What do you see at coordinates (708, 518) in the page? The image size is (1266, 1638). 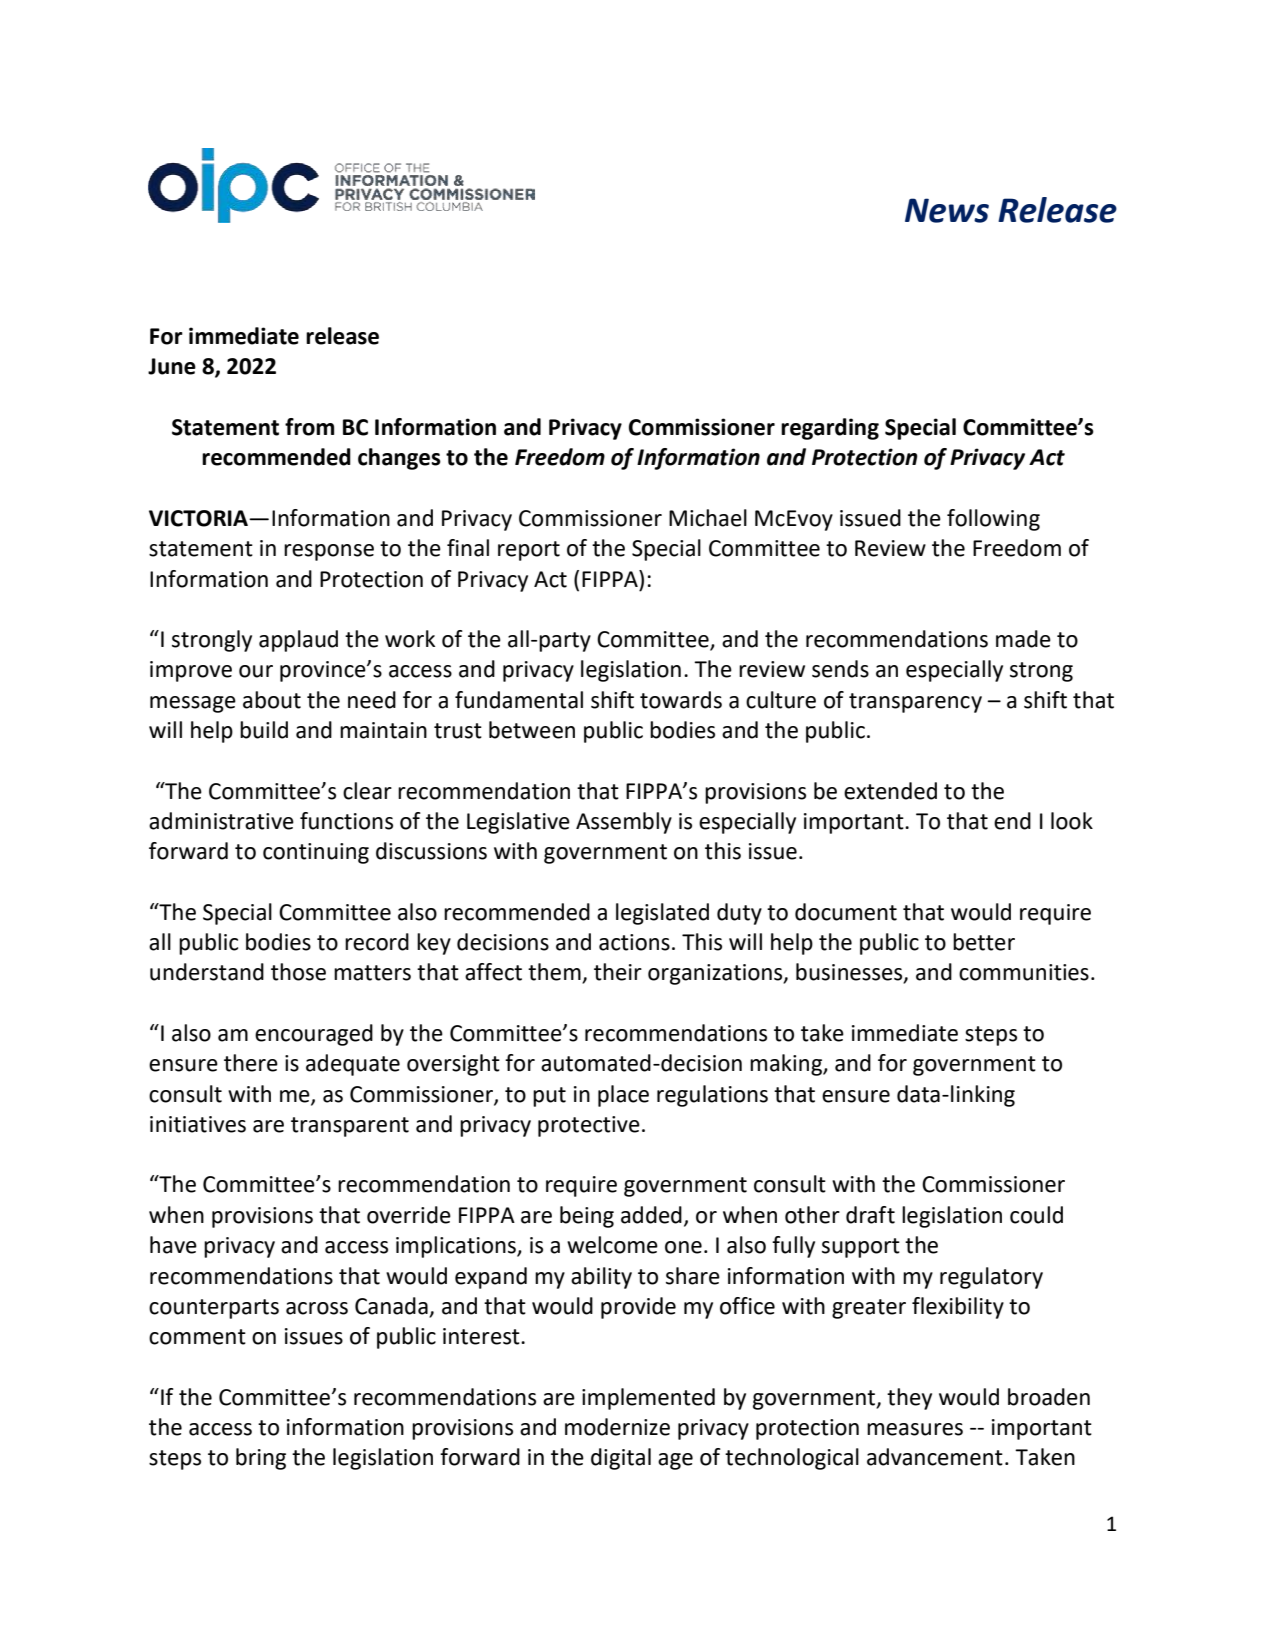 I see `Michael` at bounding box center [708, 518].
